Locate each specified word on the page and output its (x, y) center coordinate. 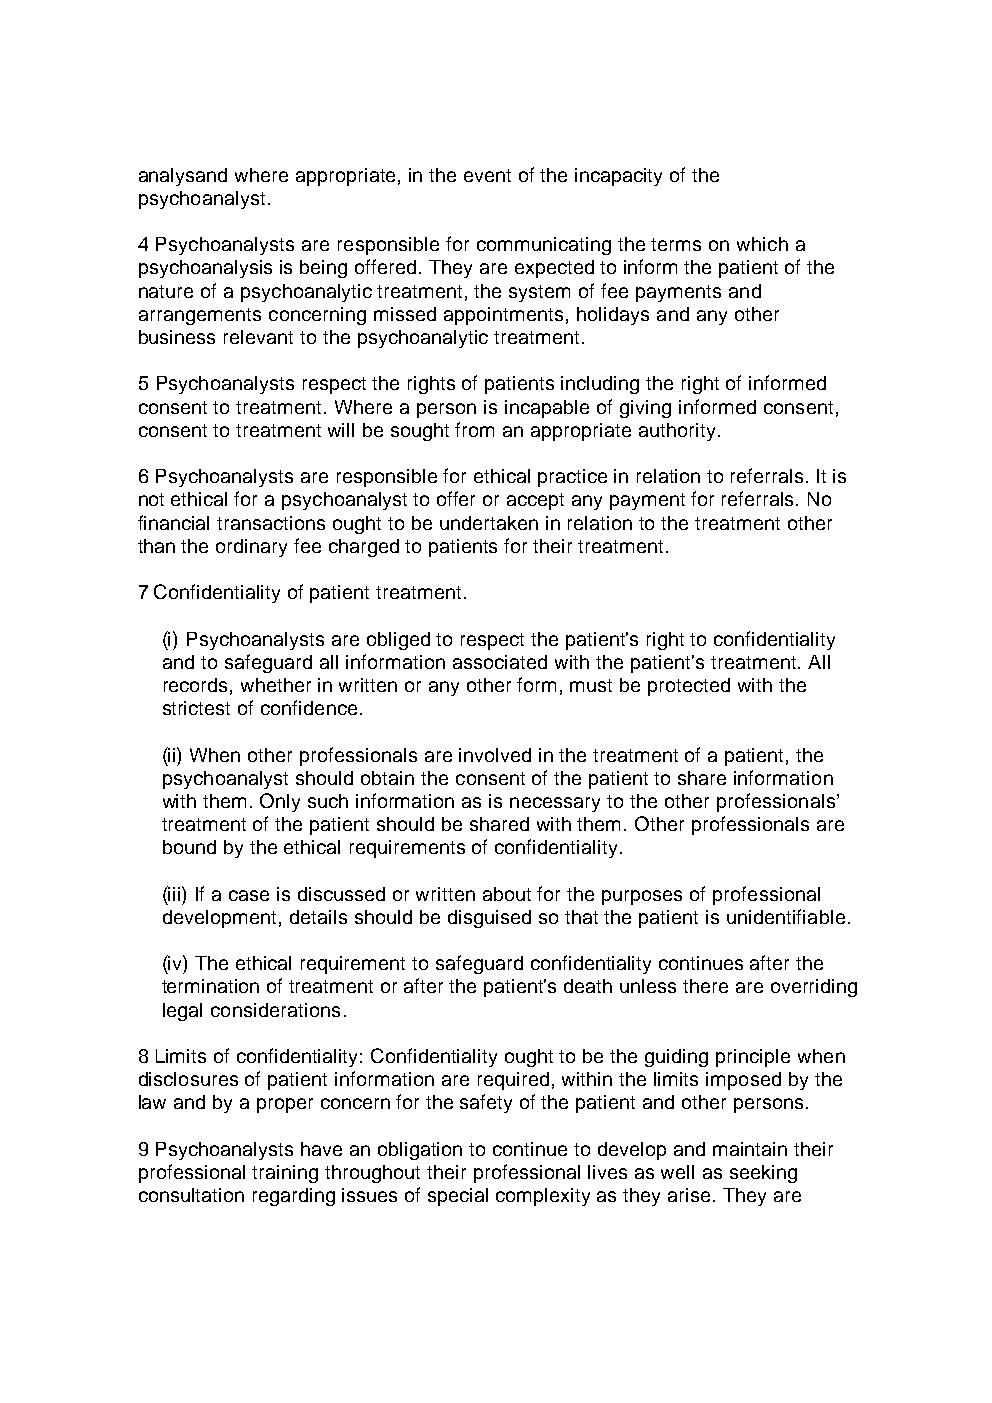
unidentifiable (786, 916)
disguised (489, 919)
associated (500, 662)
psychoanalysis (205, 269)
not (151, 499)
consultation (191, 1195)
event (487, 175)
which (762, 244)
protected (689, 687)
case (249, 895)
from (474, 429)
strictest (196, 708)
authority (677, 432)
